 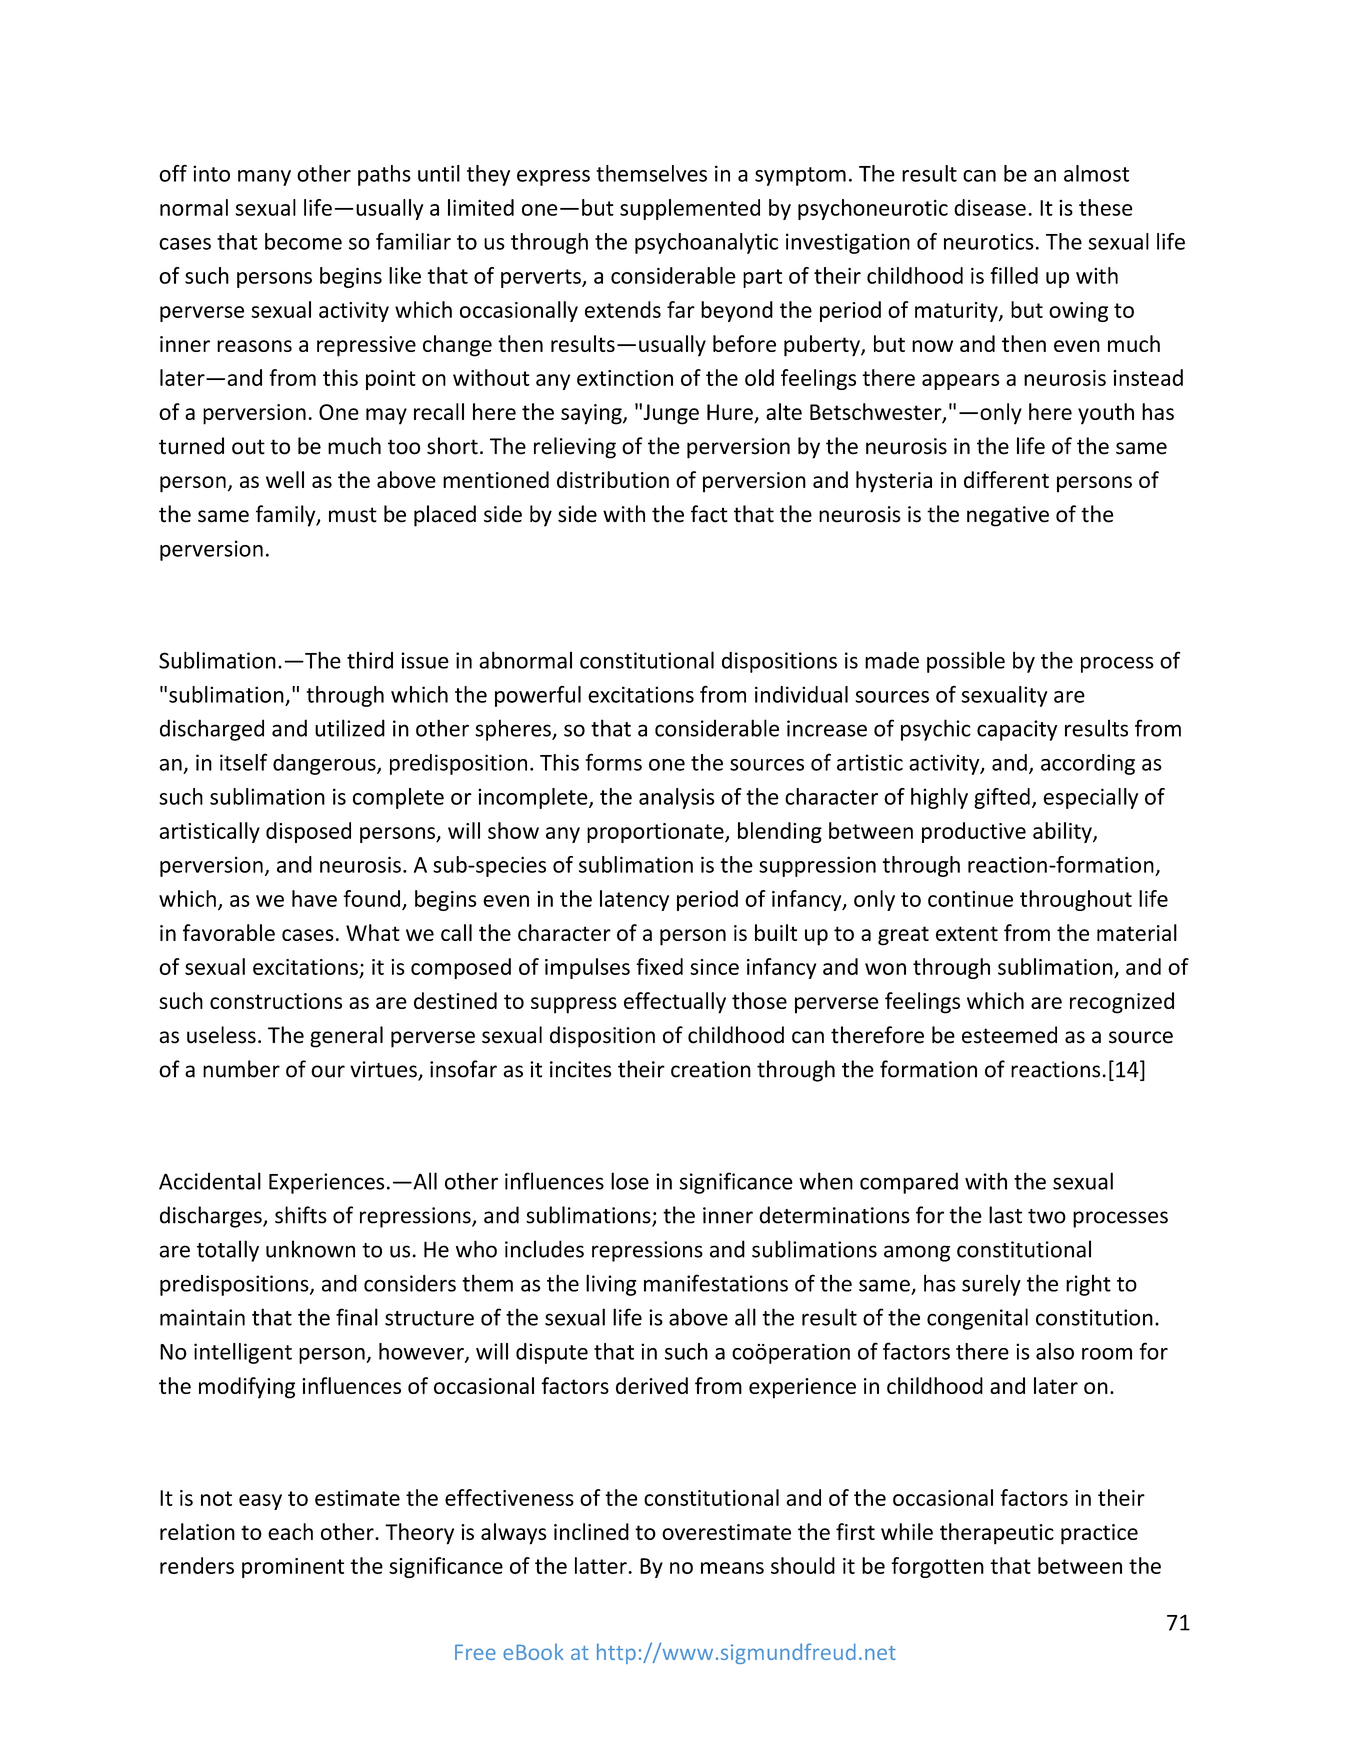 I want to click on continue, so click(x=970, y=899).
